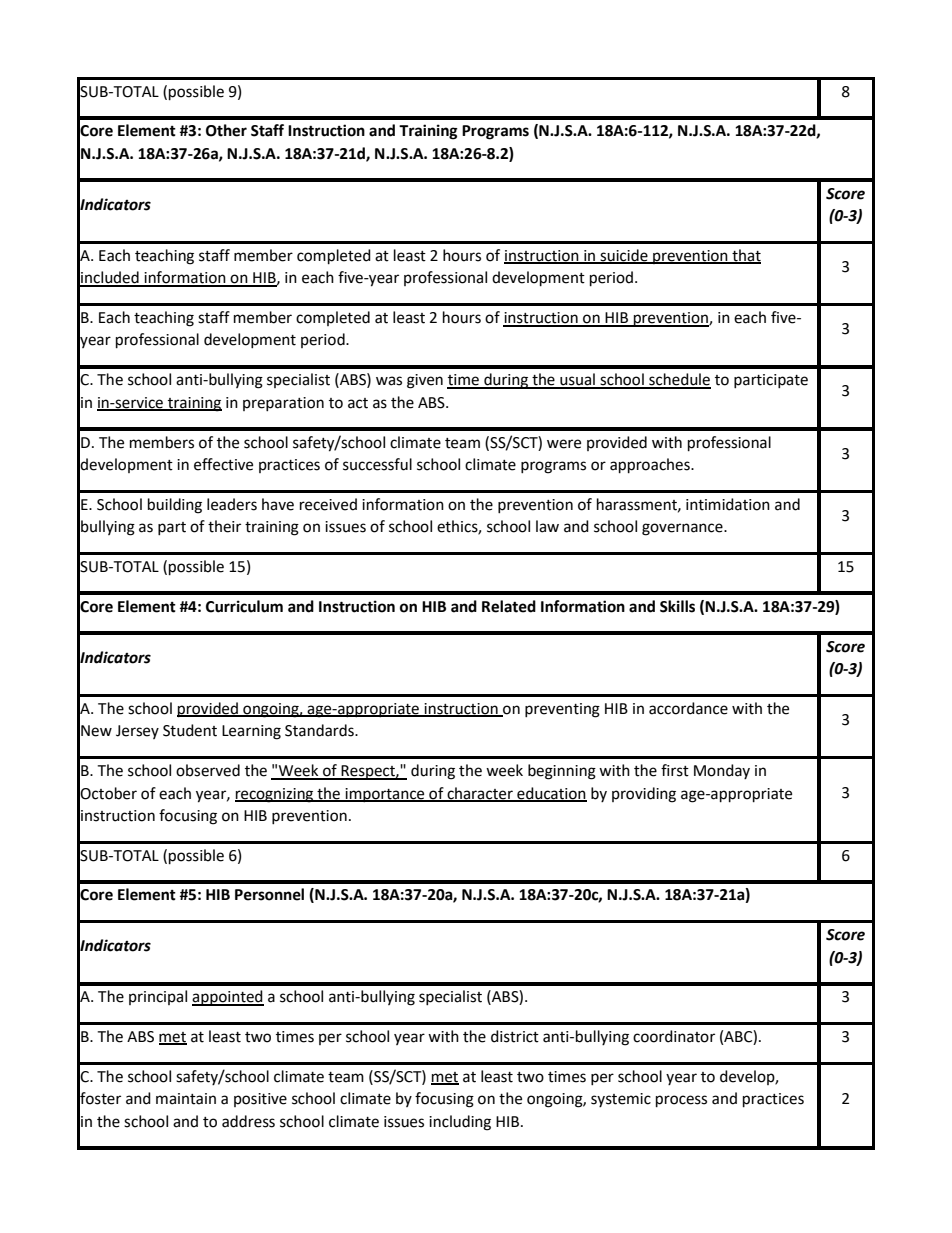 The width and height of the screenshot is (952, 1233). Describe the element at coordinates (226, 130) in the screenshot. I see `Other` at that location.
